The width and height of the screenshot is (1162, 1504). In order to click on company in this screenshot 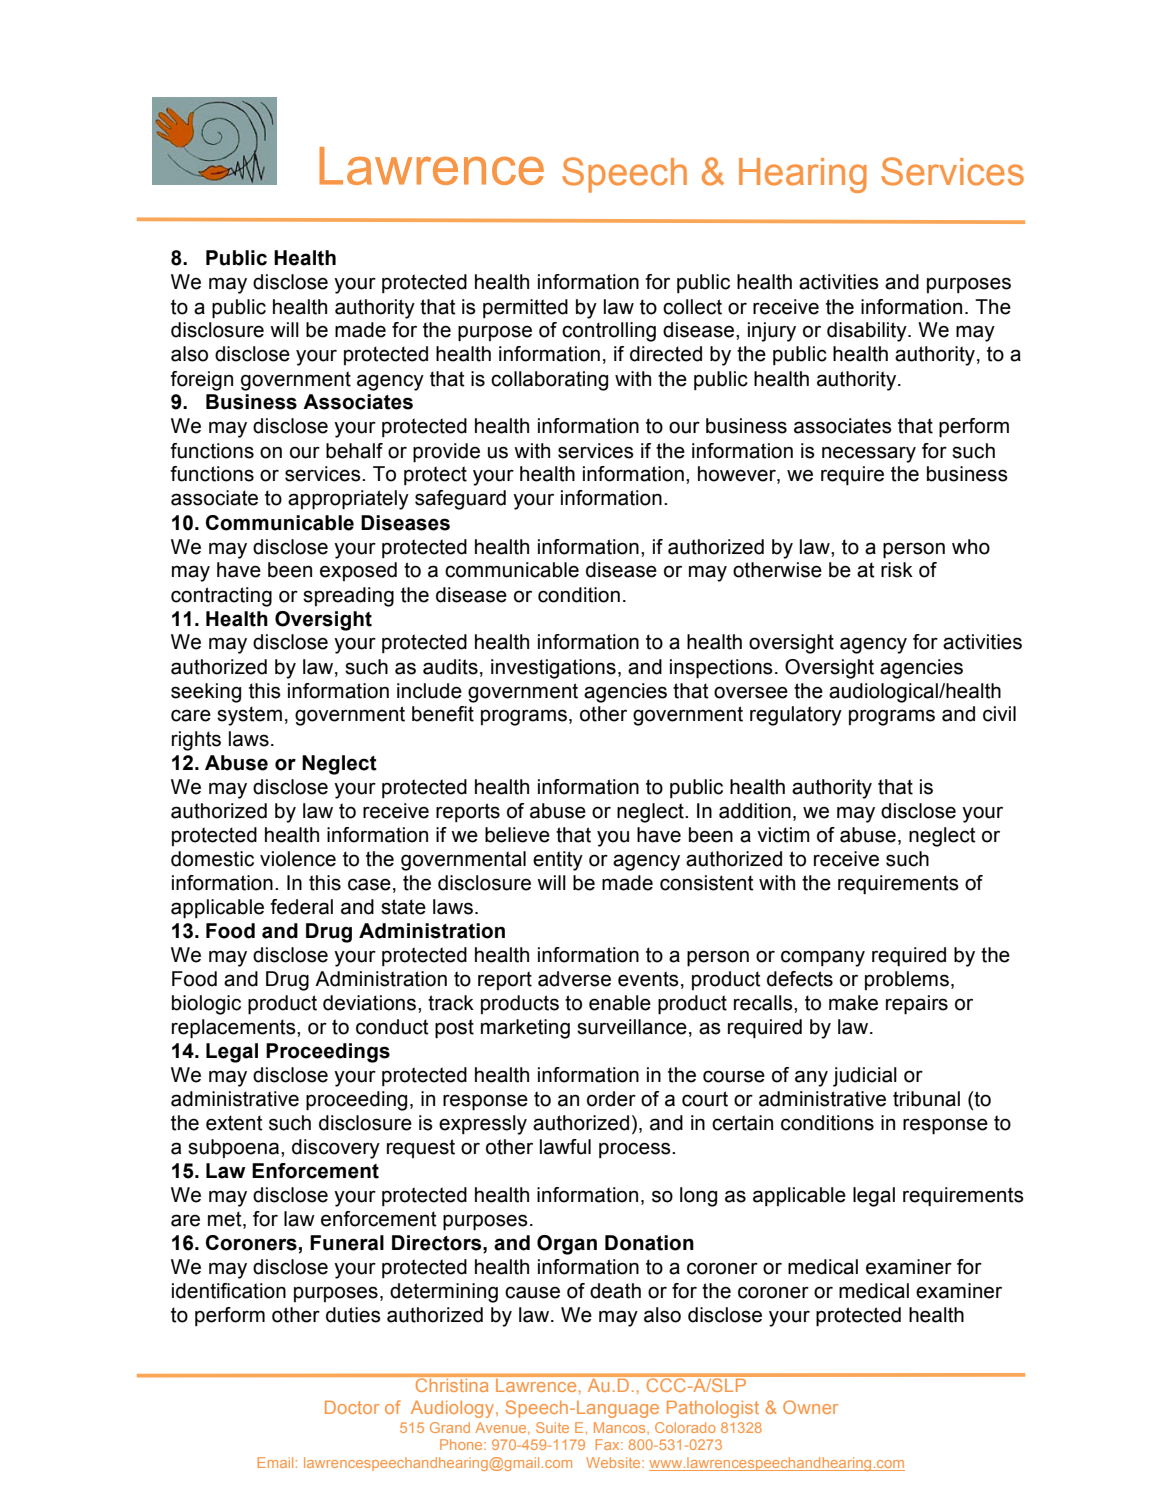, I will do `click(823, 958)`.
